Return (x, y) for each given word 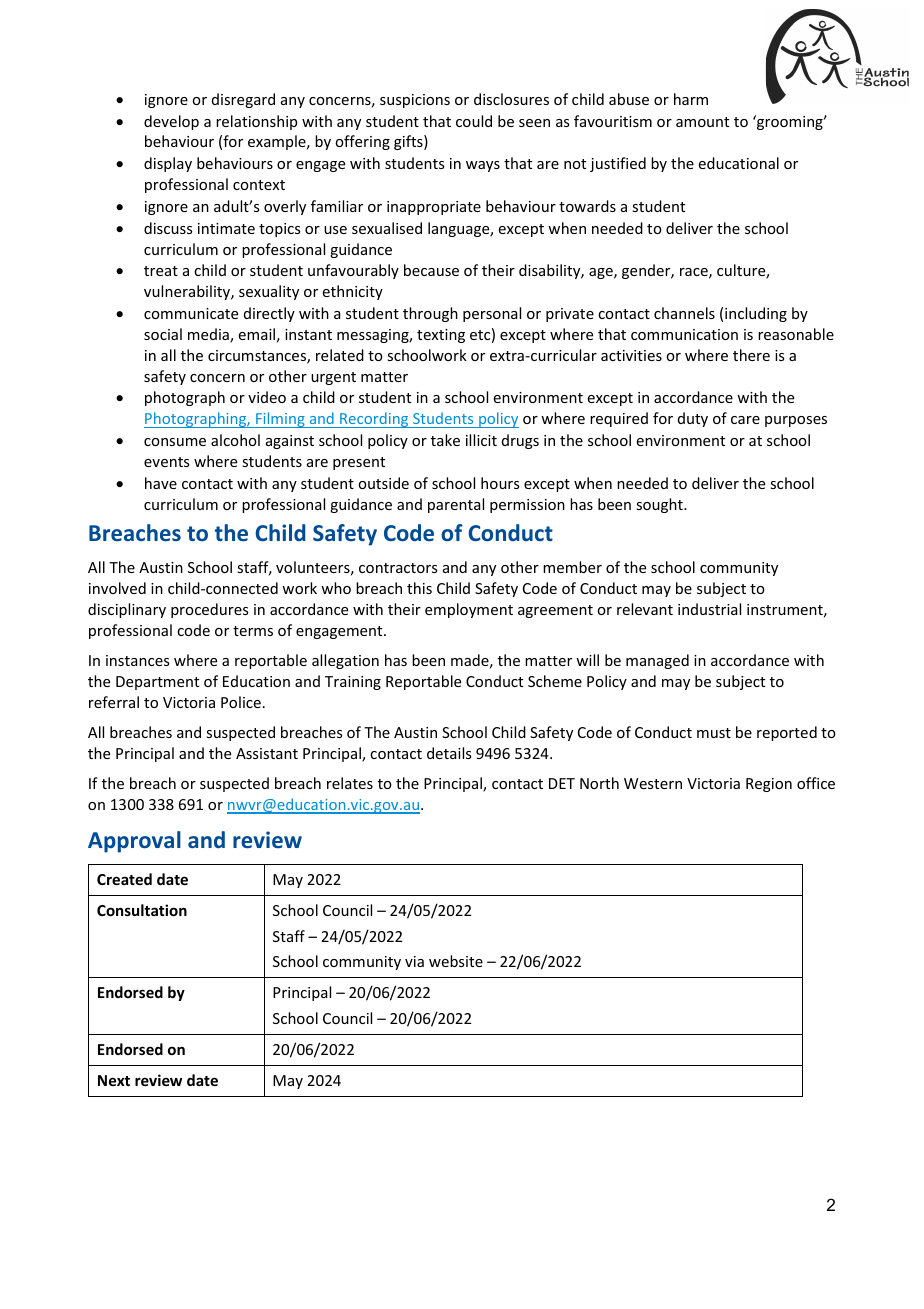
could (474, 121)
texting (441, 336)
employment (469, 610)
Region (769, 785)
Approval (134, 842)
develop (171, 122)
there (751, 355)
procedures (209, 610)
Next (114, 1080)
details (449, 753)
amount (702, 122)
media (209, 335)
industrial (709, 609)
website (456, 961)
